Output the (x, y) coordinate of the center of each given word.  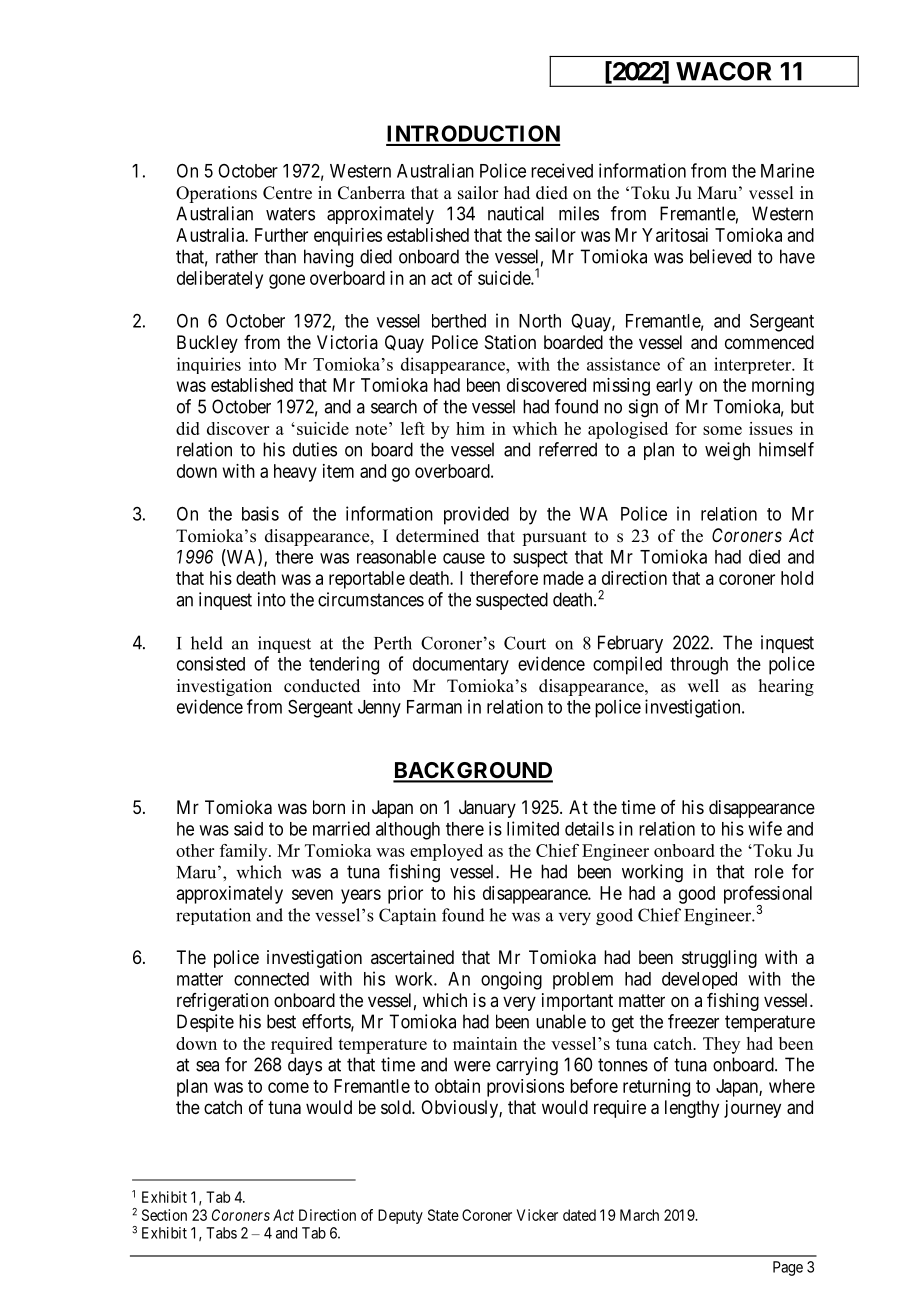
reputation (213, 916)
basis (260, 513)
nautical (516, 213)
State (443, 1215)
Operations (216, 194)
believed (720, 256)
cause (464, 558)
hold (797, 578)
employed (446, 852)
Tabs (221, 1233)
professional (768, 895)
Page (788, 1268)
